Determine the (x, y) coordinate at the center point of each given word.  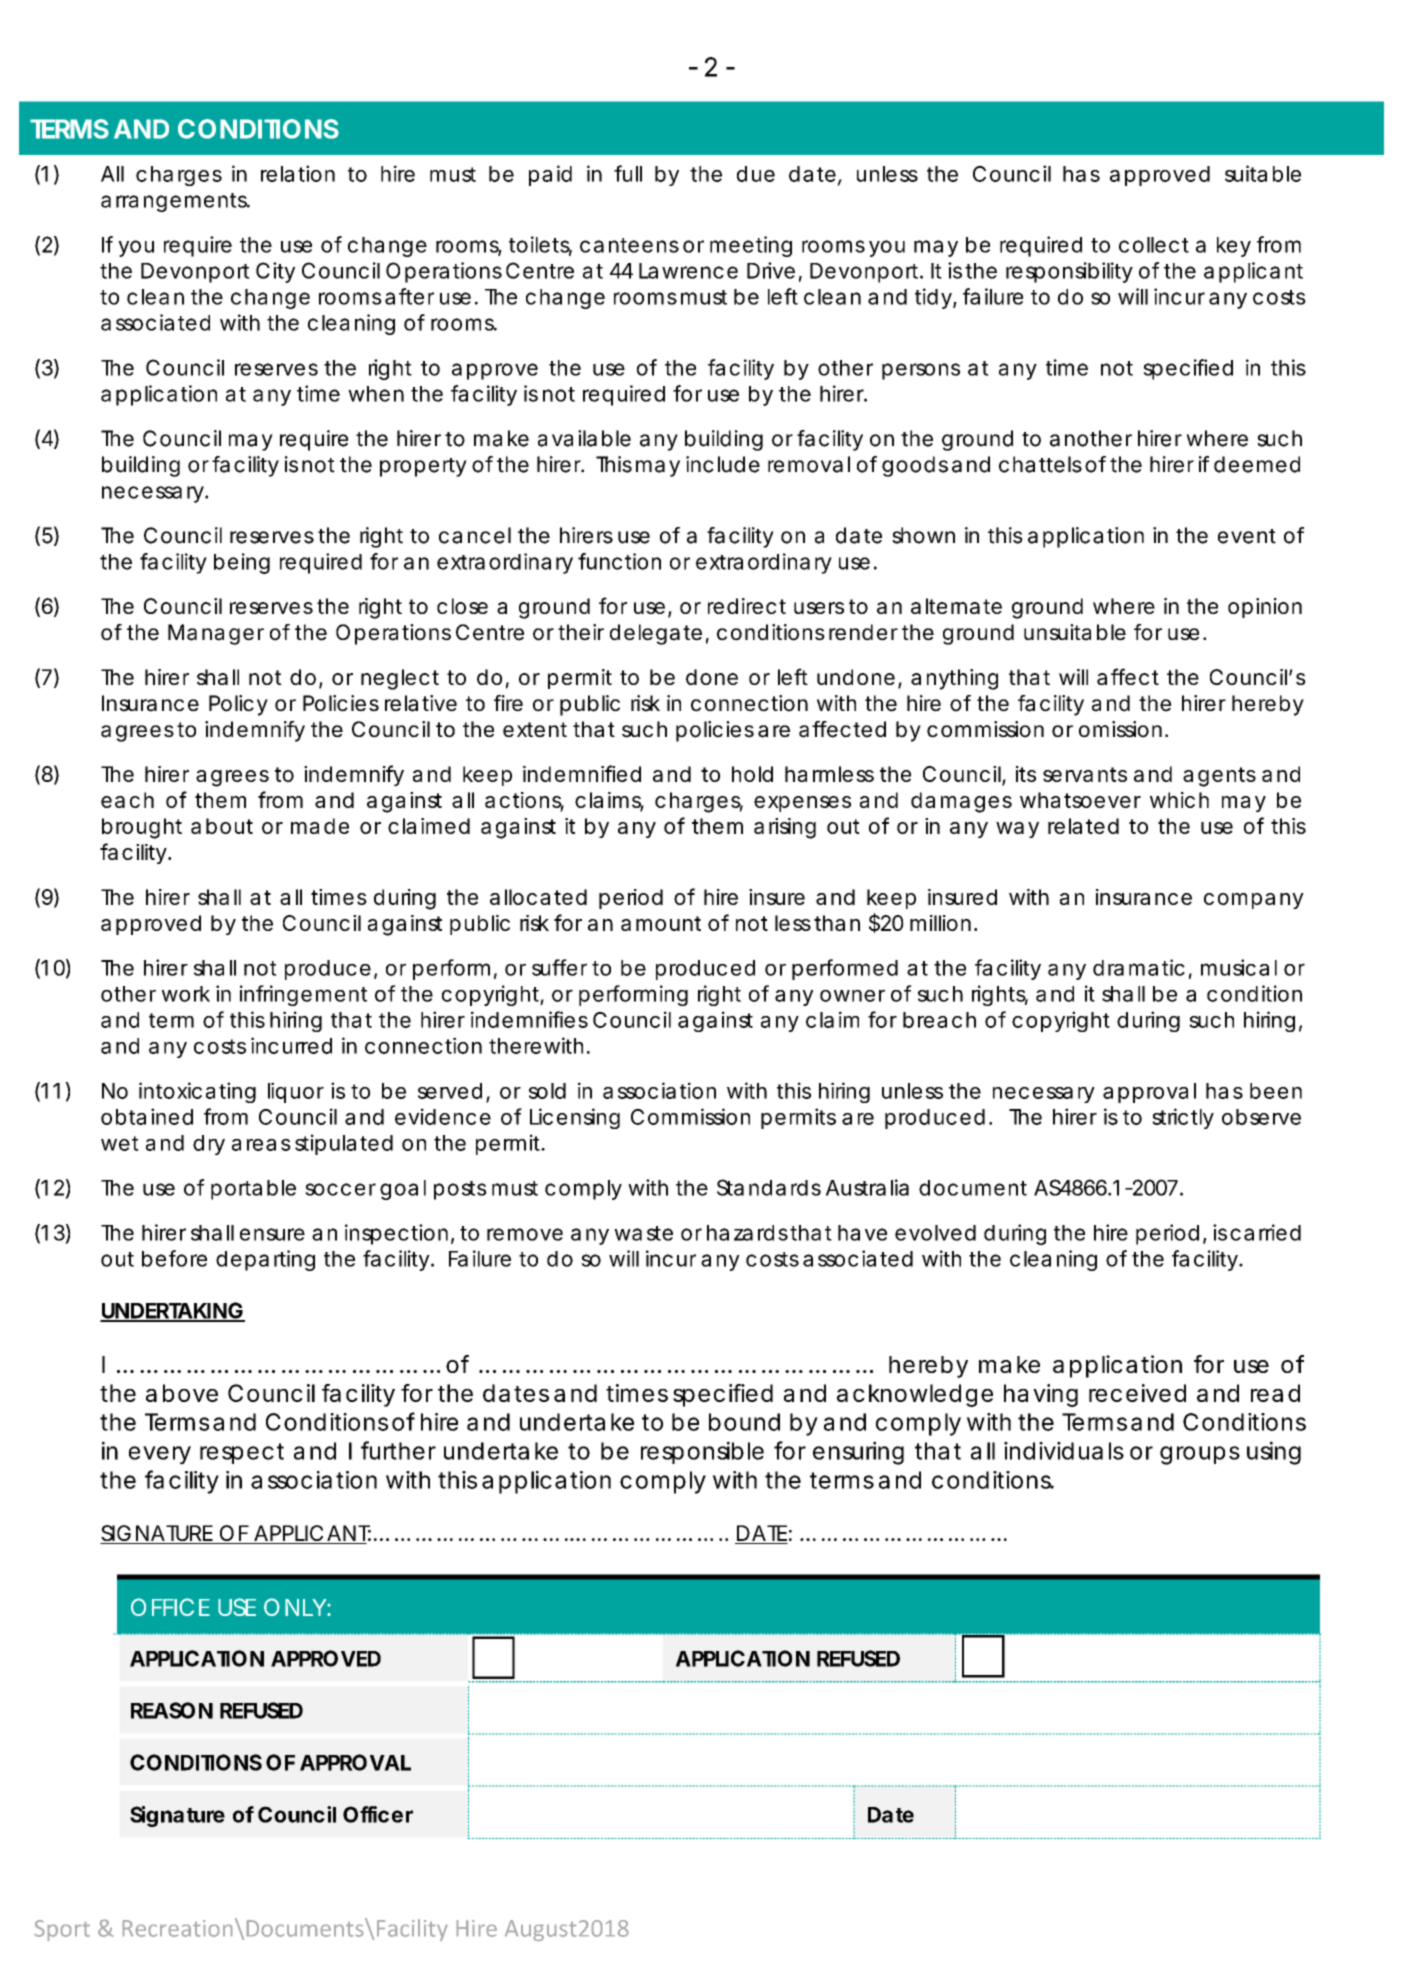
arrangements (175, 202)
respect (242, 1453)
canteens (629, 245)
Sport (62, 1930)
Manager (216, 634)
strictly (1183, 1118)
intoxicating (197, 1092)
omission (1120, 729)
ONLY (295, 1607)
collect (1154, 245)
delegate (656, 634)
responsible (702, 1452)
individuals (1064, 1450)
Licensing (575, 1118)
